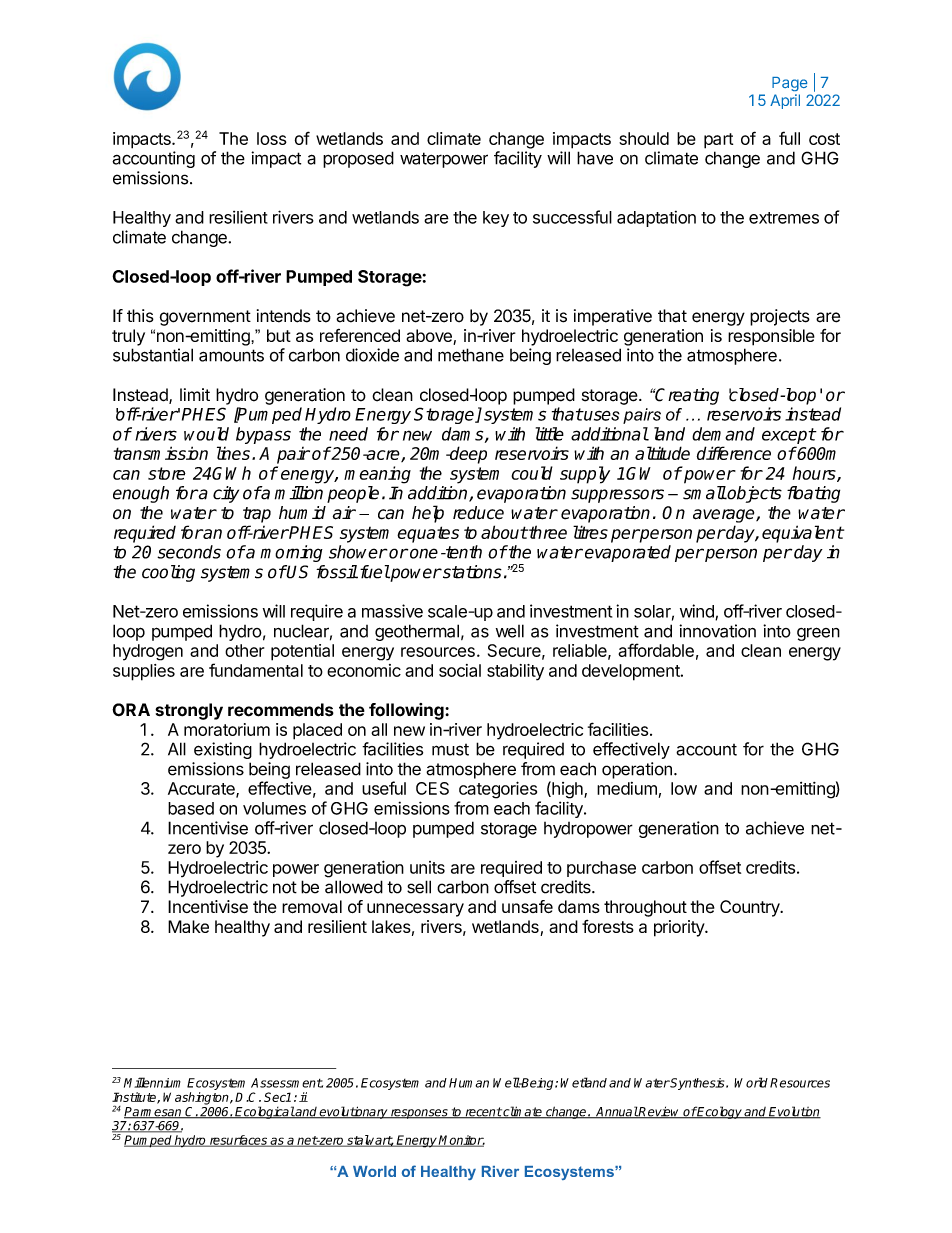 The width and height of the screenshot is (952, 1233). What do you see at coordinates (272, 138) in the screenshot?
I see `loss` at bounding box center [272, 138].
